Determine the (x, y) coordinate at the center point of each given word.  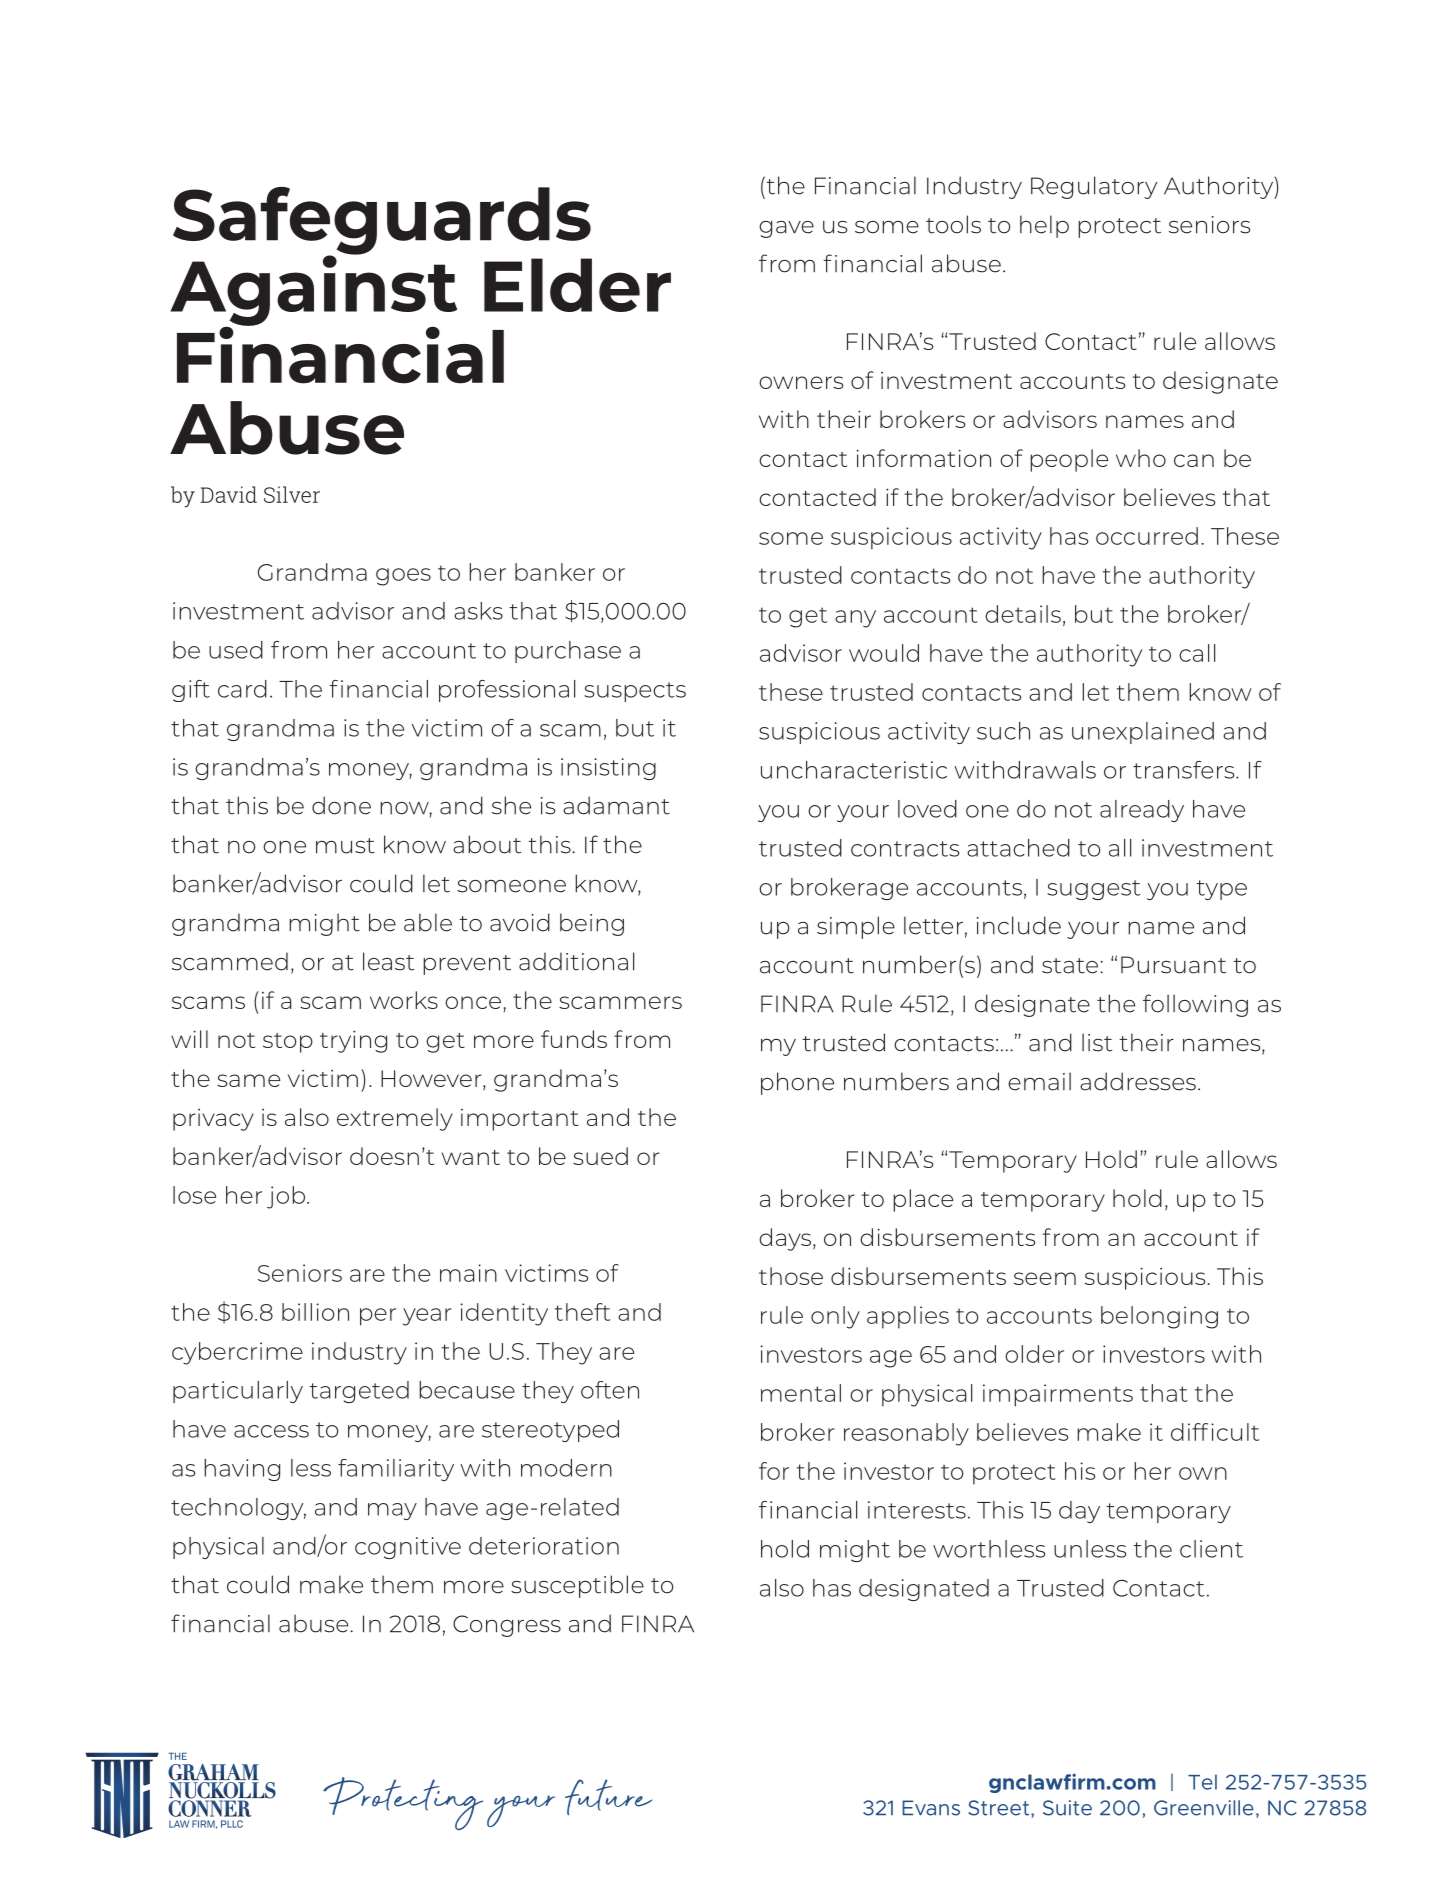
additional (576, 961)
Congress (507, 1626)
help (1044, 226)
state (1071, 966)
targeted (359, 1392)
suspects (635, 692)
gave (786, 229)
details (1023, 614)
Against (313, 290)
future (608, 1797)
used (236, 650)
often (610, 1390)
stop (288, 1043)
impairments (1058, 1395)
